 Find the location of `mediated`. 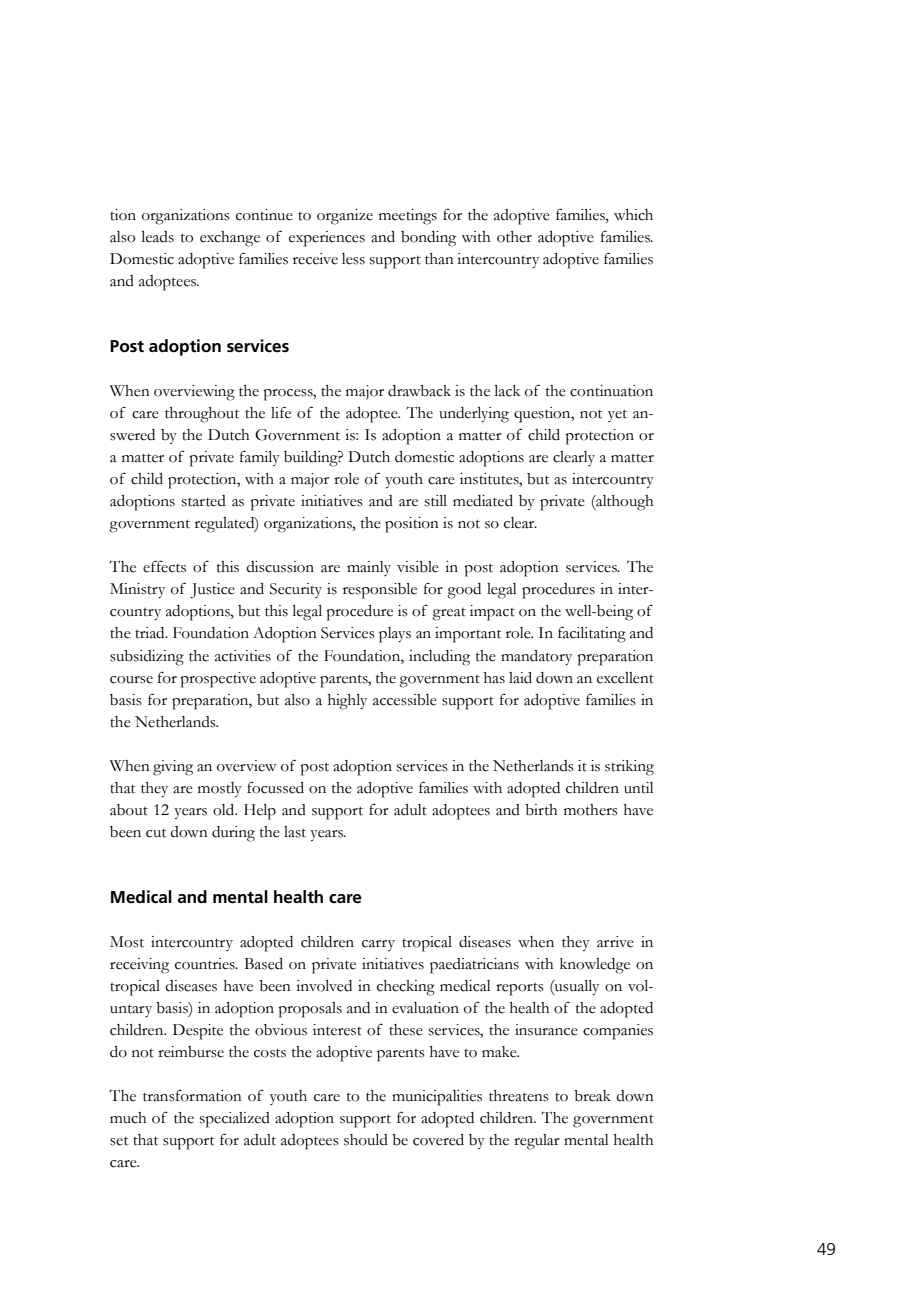

mediated is located at coordinates (483, 501).
